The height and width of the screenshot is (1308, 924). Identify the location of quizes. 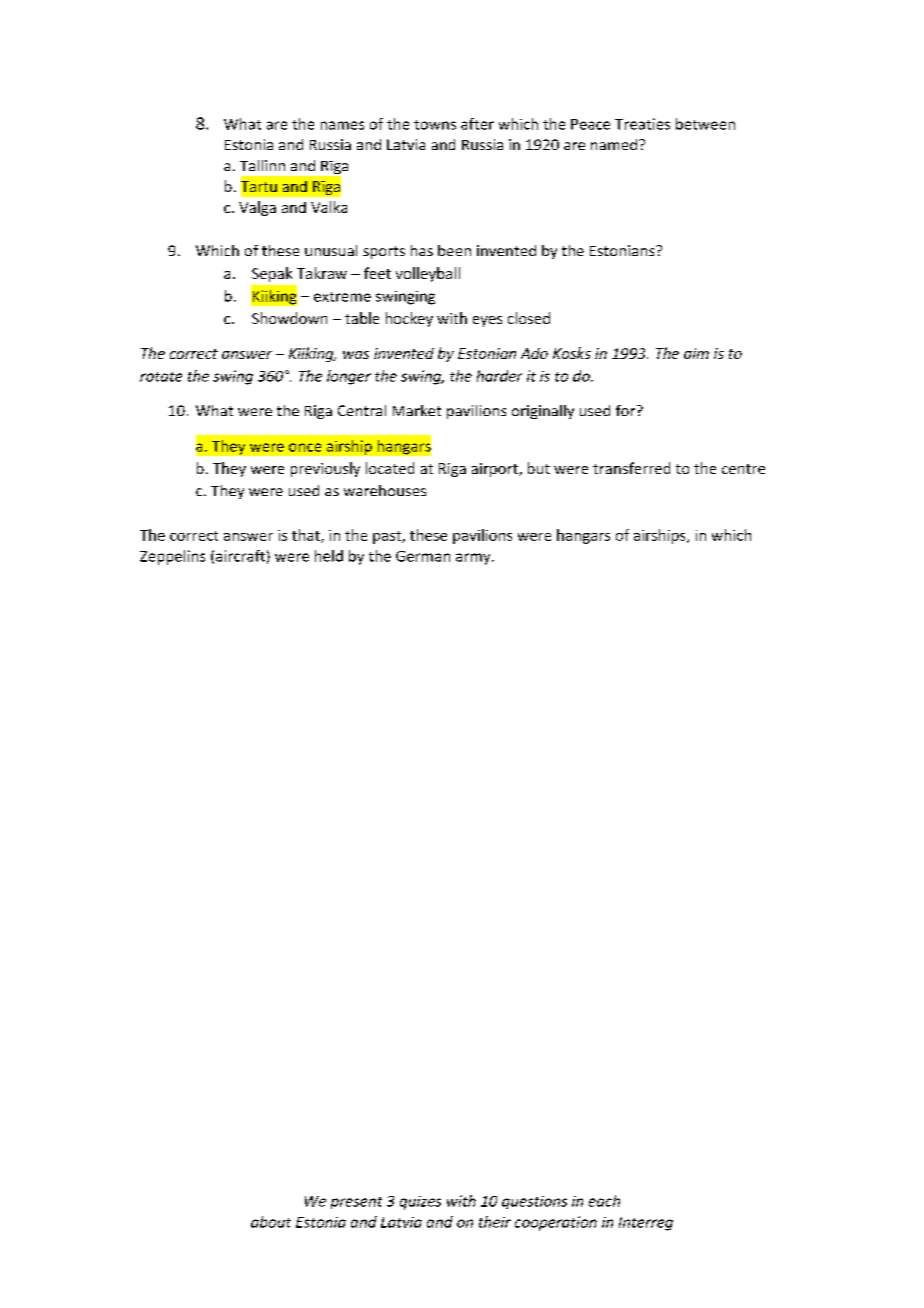
(420, 1203).
